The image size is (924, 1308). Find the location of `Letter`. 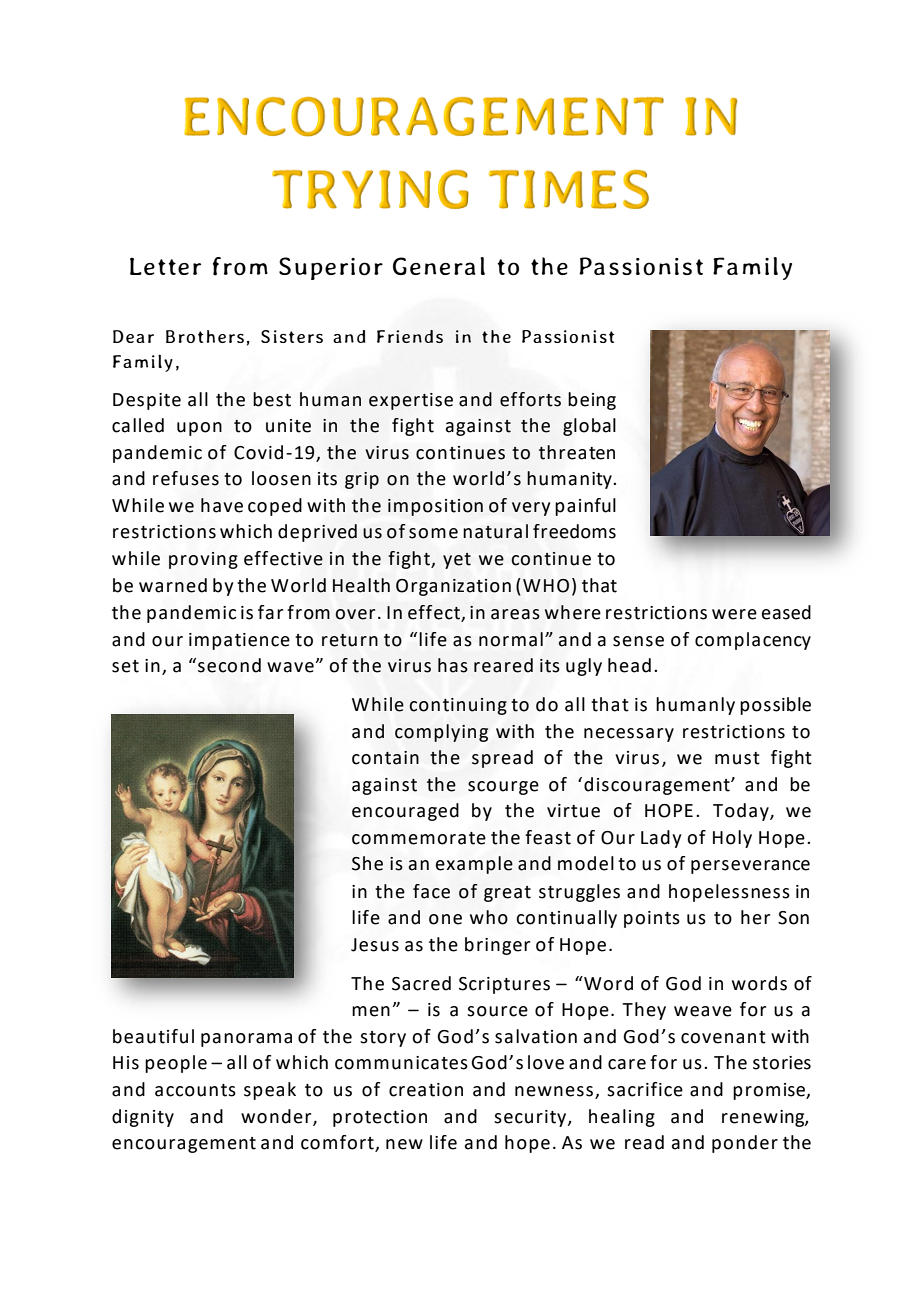

Letter is located at coordinates (165, 266).
